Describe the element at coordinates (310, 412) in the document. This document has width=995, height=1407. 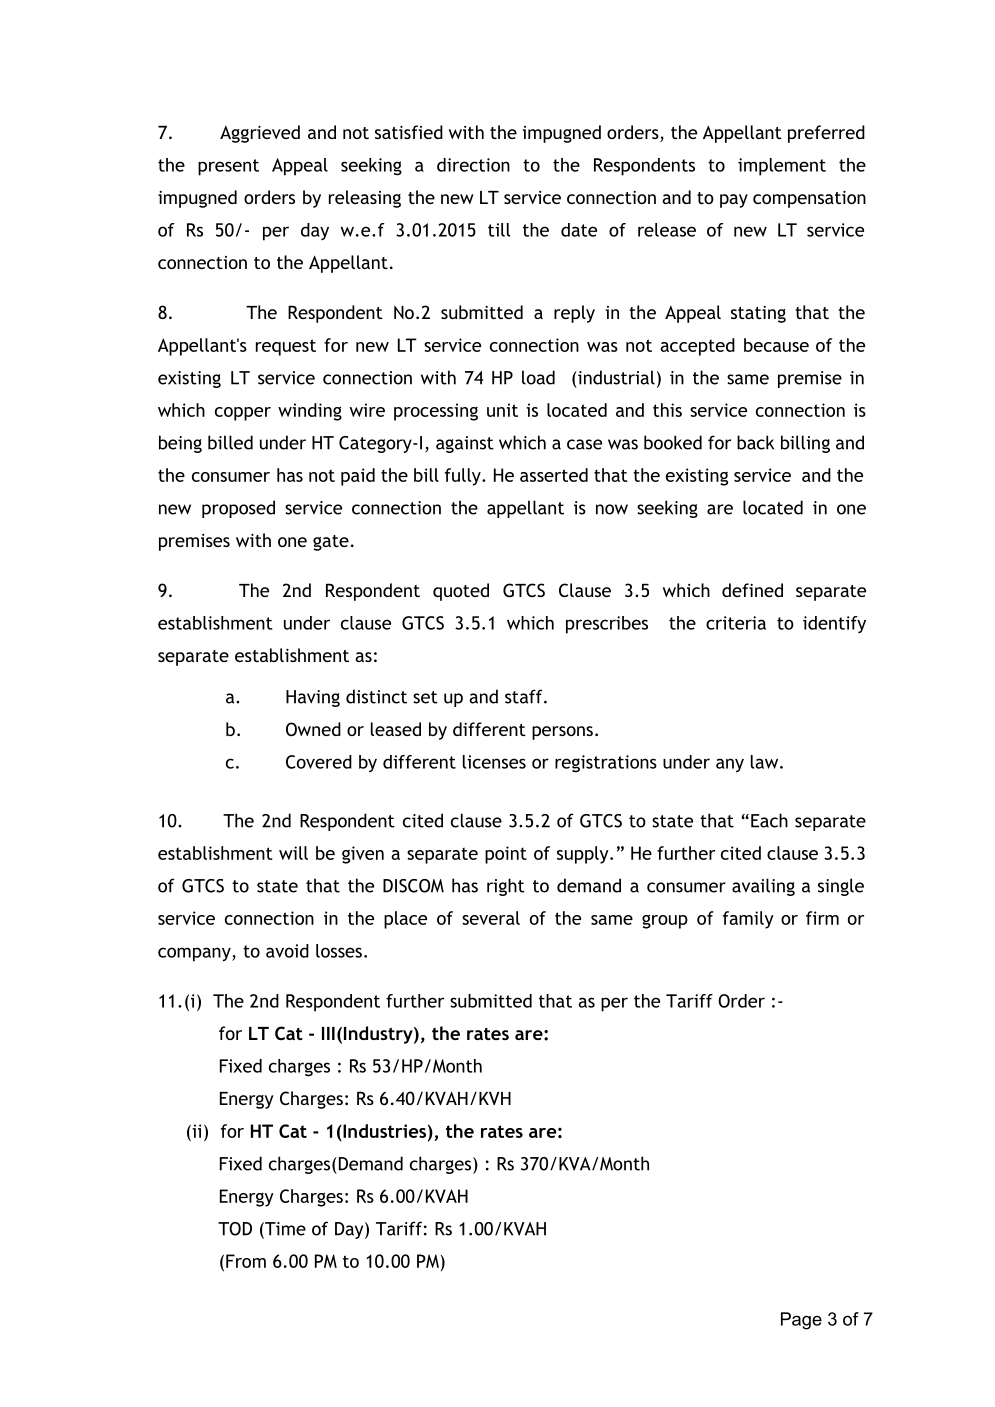
I see `winding` at that location.
